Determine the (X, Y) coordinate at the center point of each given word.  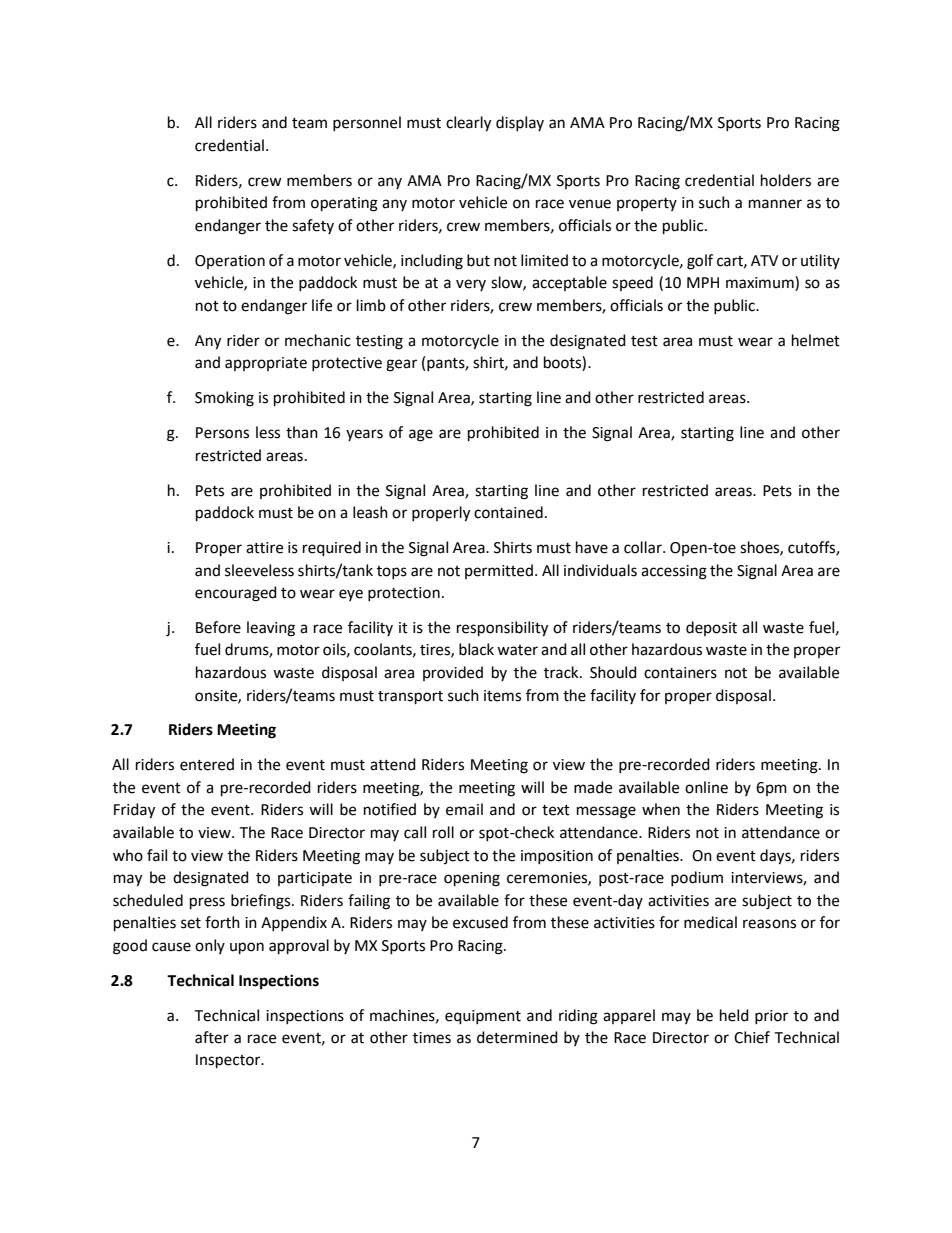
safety (313, 226)
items (502, 696)
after (212, 1037)
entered (207, 764)
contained (508, 512)
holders (786, 180)
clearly (468, 124)
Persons (222, 433)
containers (680, 673)
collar (644, 547)
